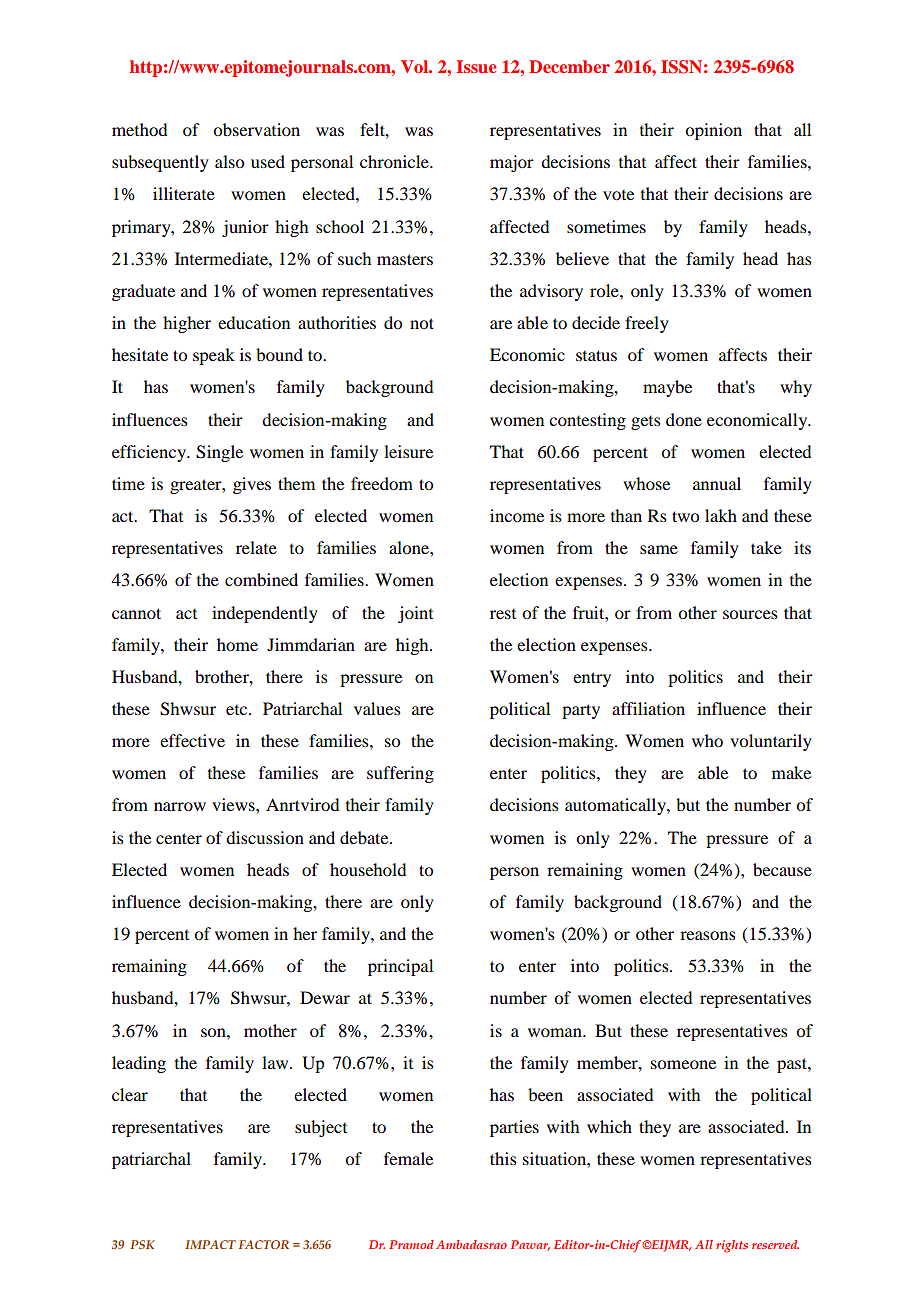 This screenshot has height=1308, width=924. What do you see at coordinates (210, 1244) in the screenshot?
I see `IMPACT` at bounding box center [210, 1244].
